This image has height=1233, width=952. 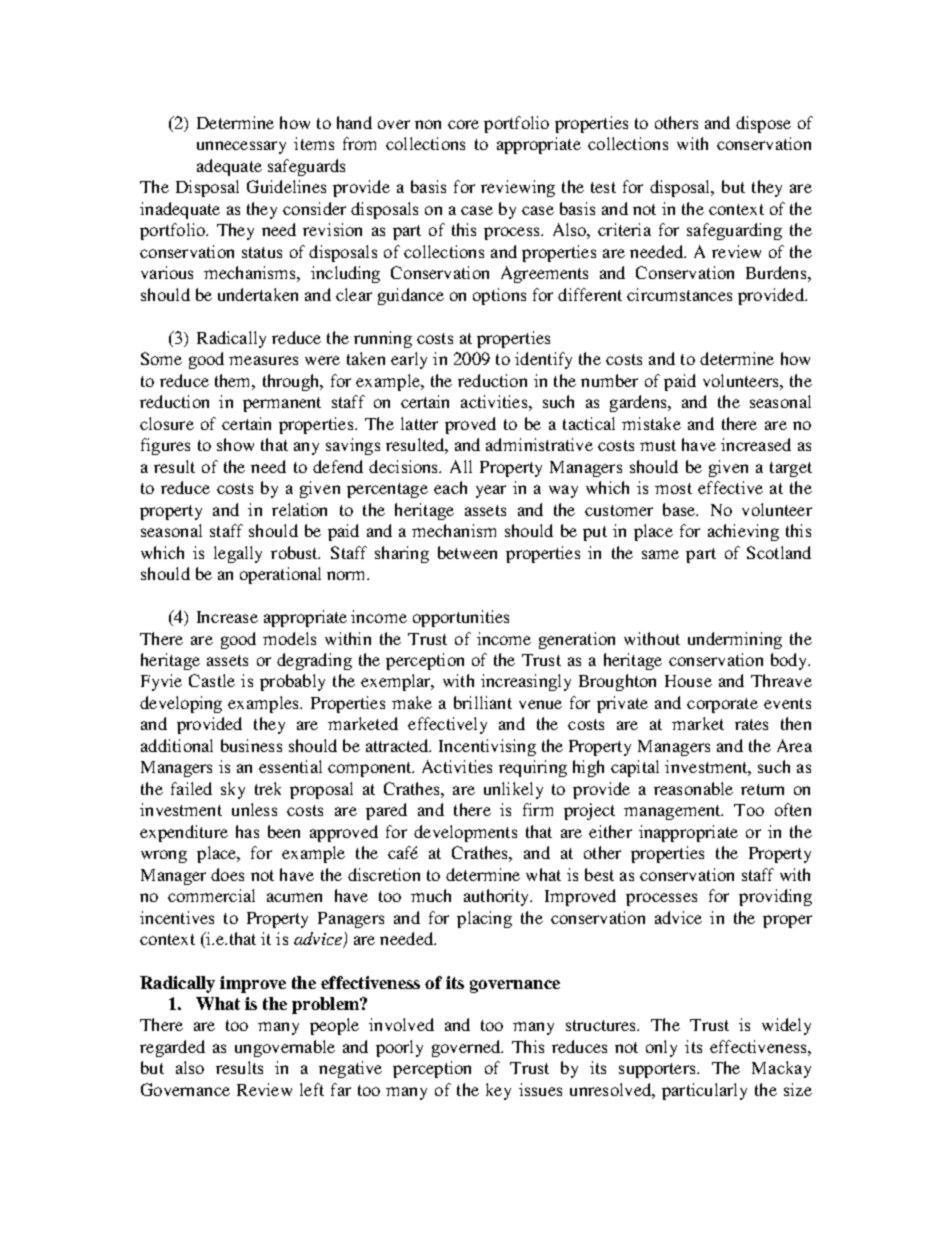 I want to click on undermining, so click(x=735, y=640).
